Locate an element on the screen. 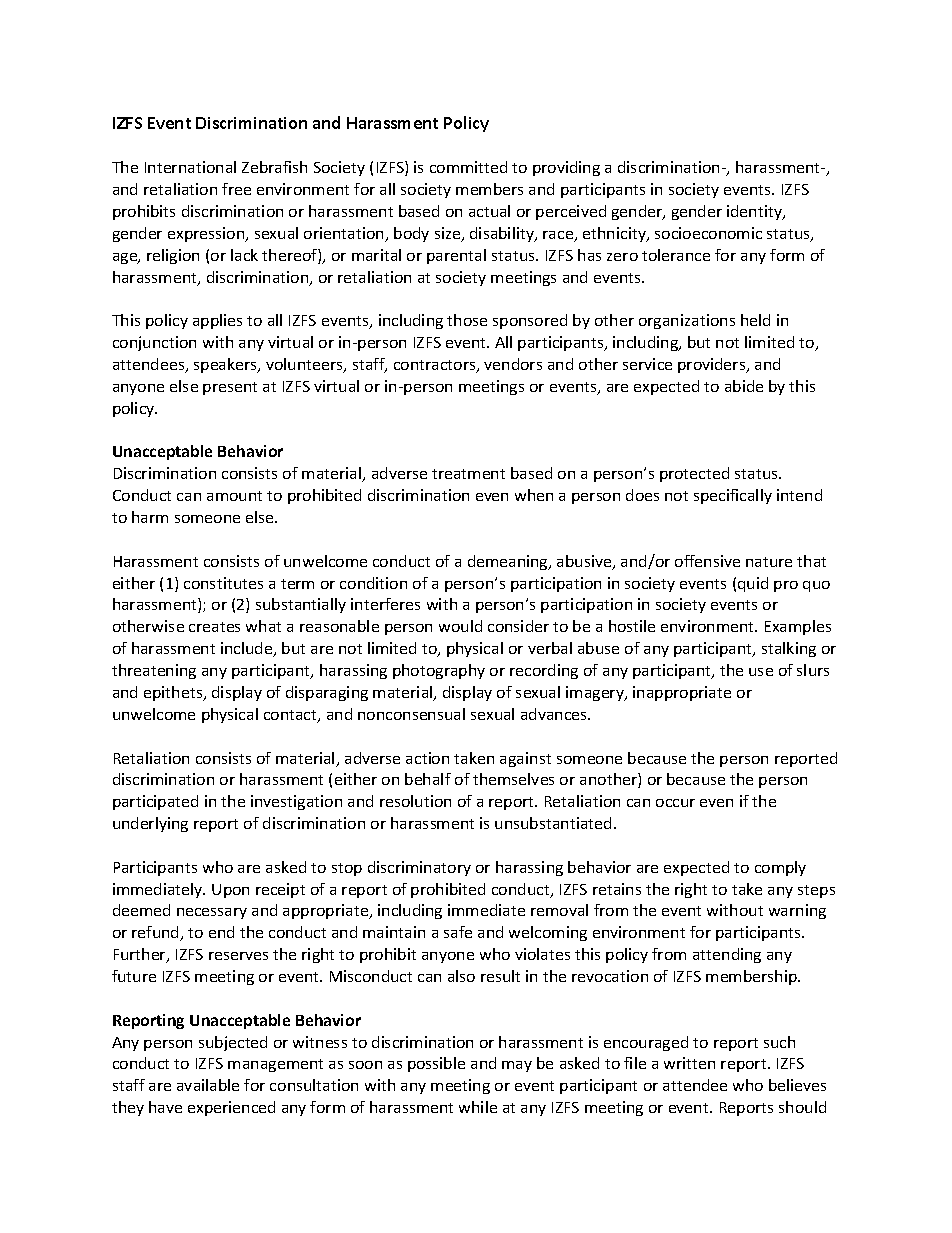 The width and height of the screenshot is (952, 1233). stalking is located at coordinates (789, 649).
